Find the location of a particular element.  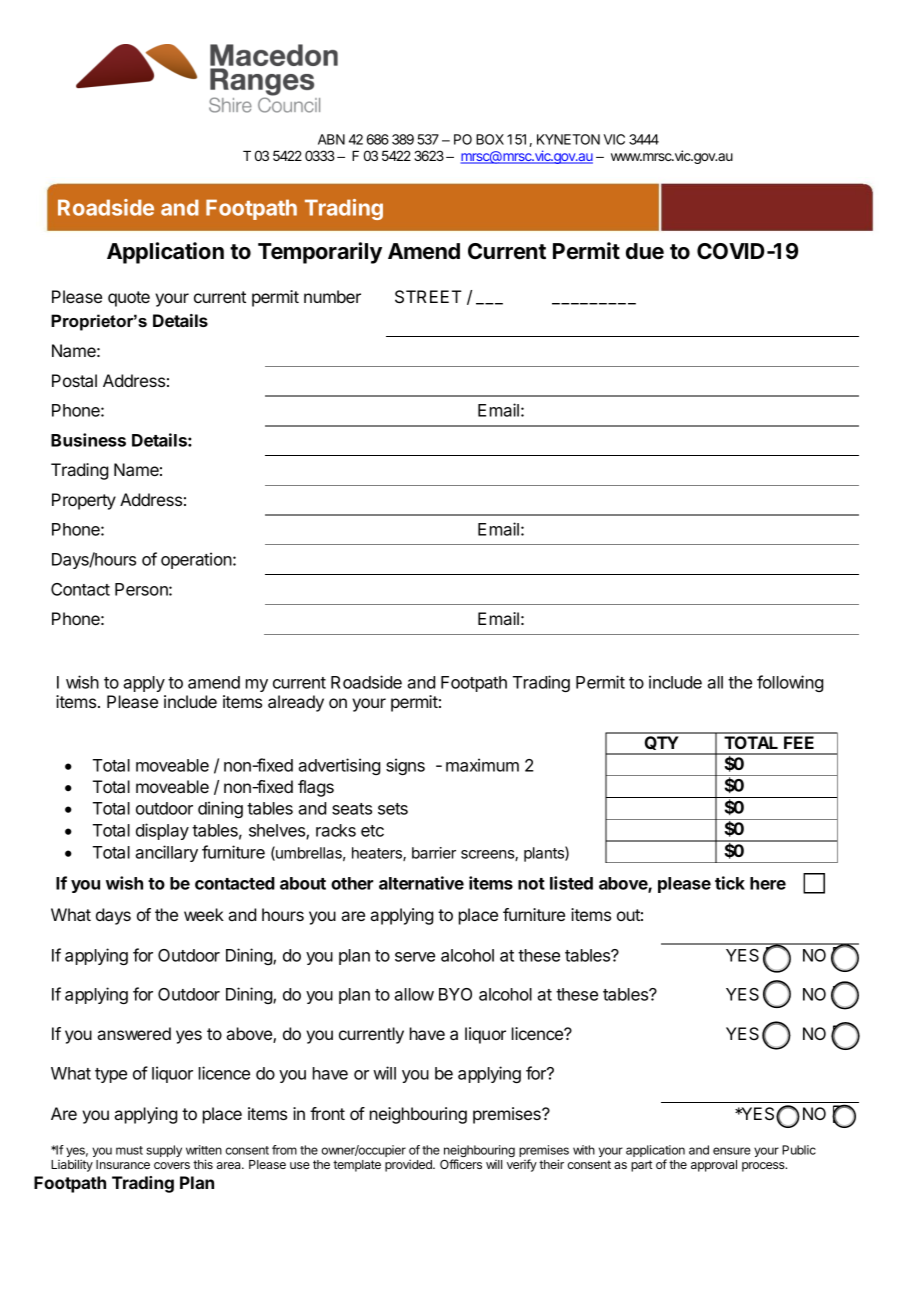

following is located at coordinates (790, 683).
